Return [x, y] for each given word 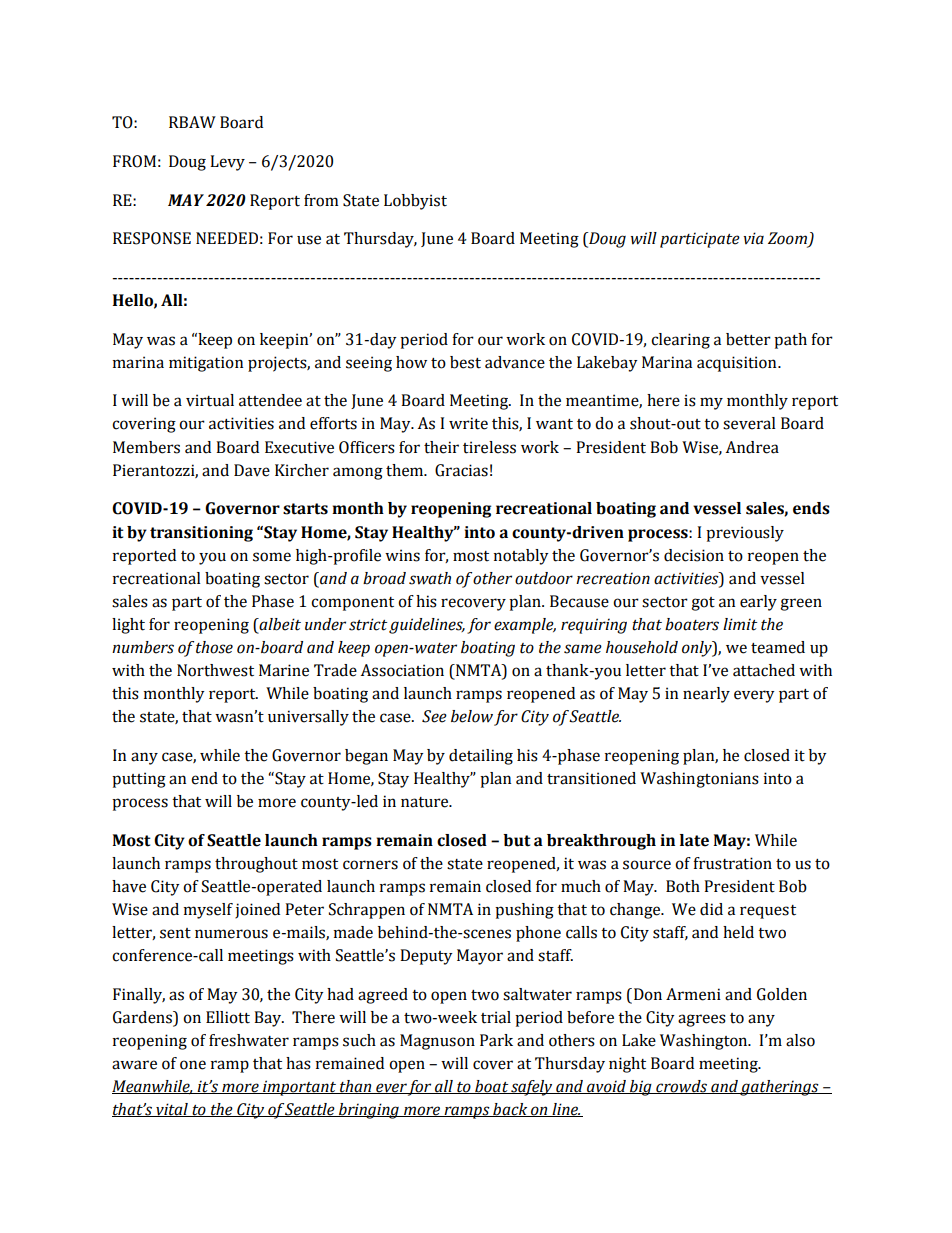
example [525, 626]
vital [172, 1110]
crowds [681, 1087]
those [214, 647]
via [753, 238]
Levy [227, 163]
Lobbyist [415, 202]
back [510, 1110]
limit [740, 624]
